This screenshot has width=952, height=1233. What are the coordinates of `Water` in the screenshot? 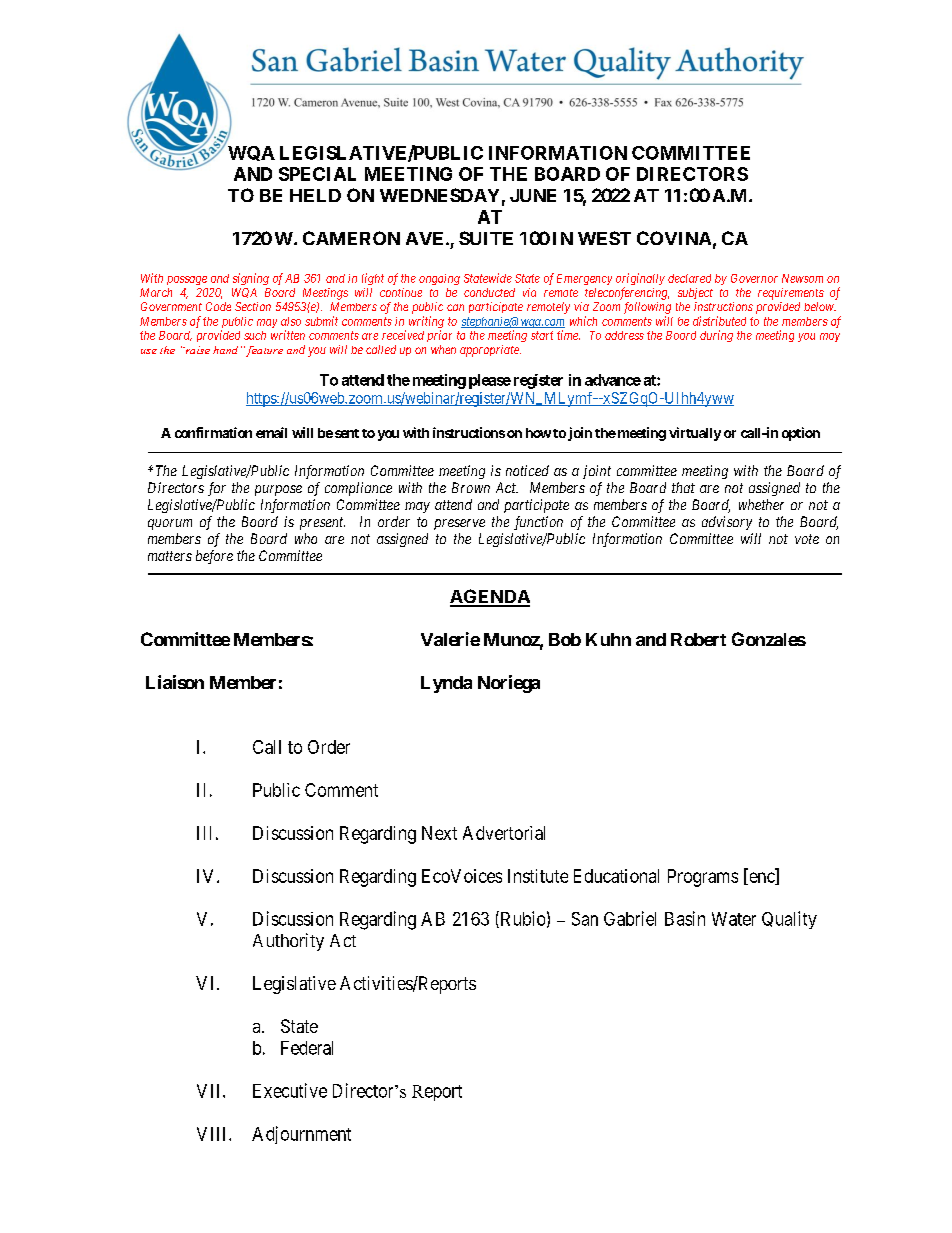 It's located at (734, 919).
